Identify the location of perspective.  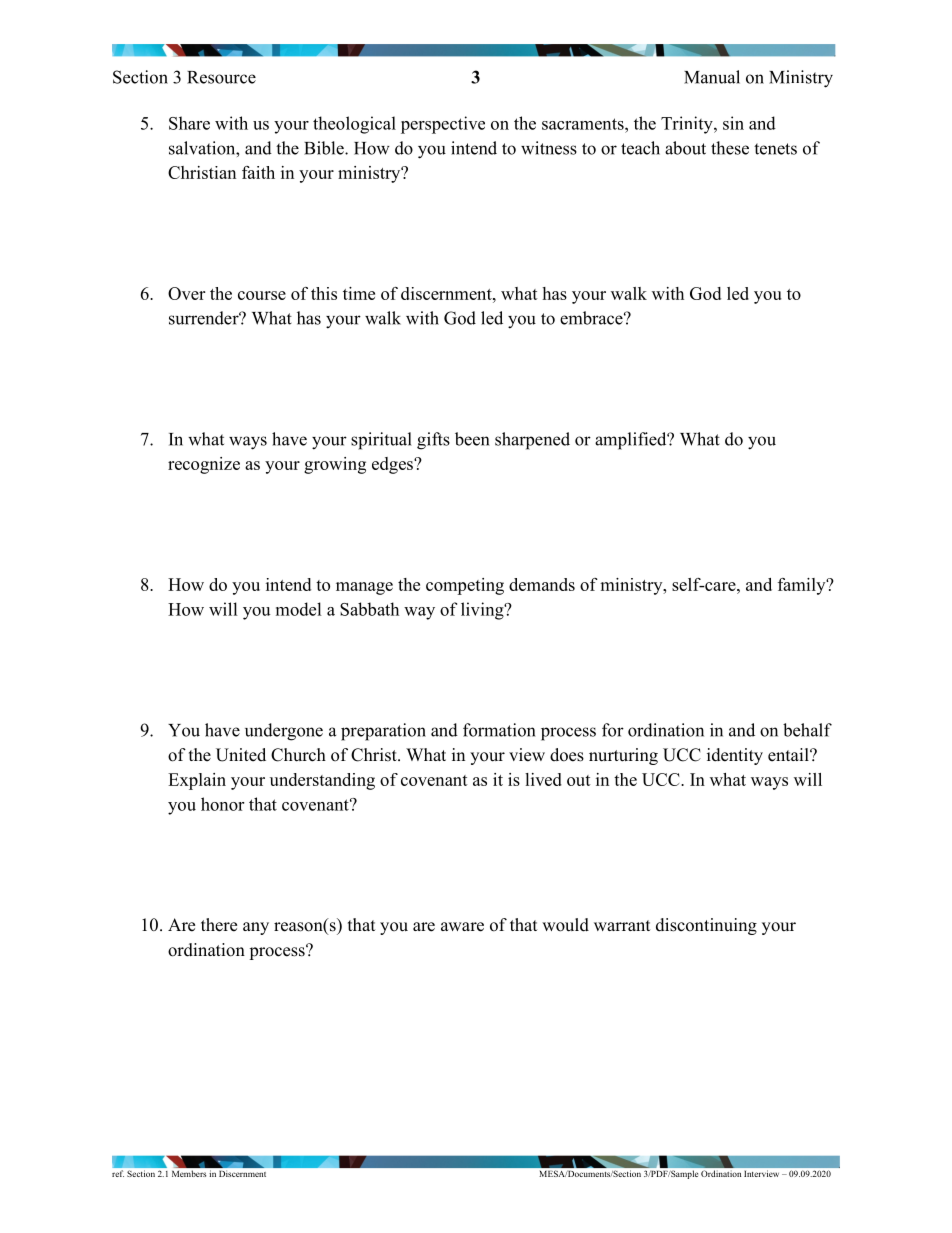
(443, 125).
